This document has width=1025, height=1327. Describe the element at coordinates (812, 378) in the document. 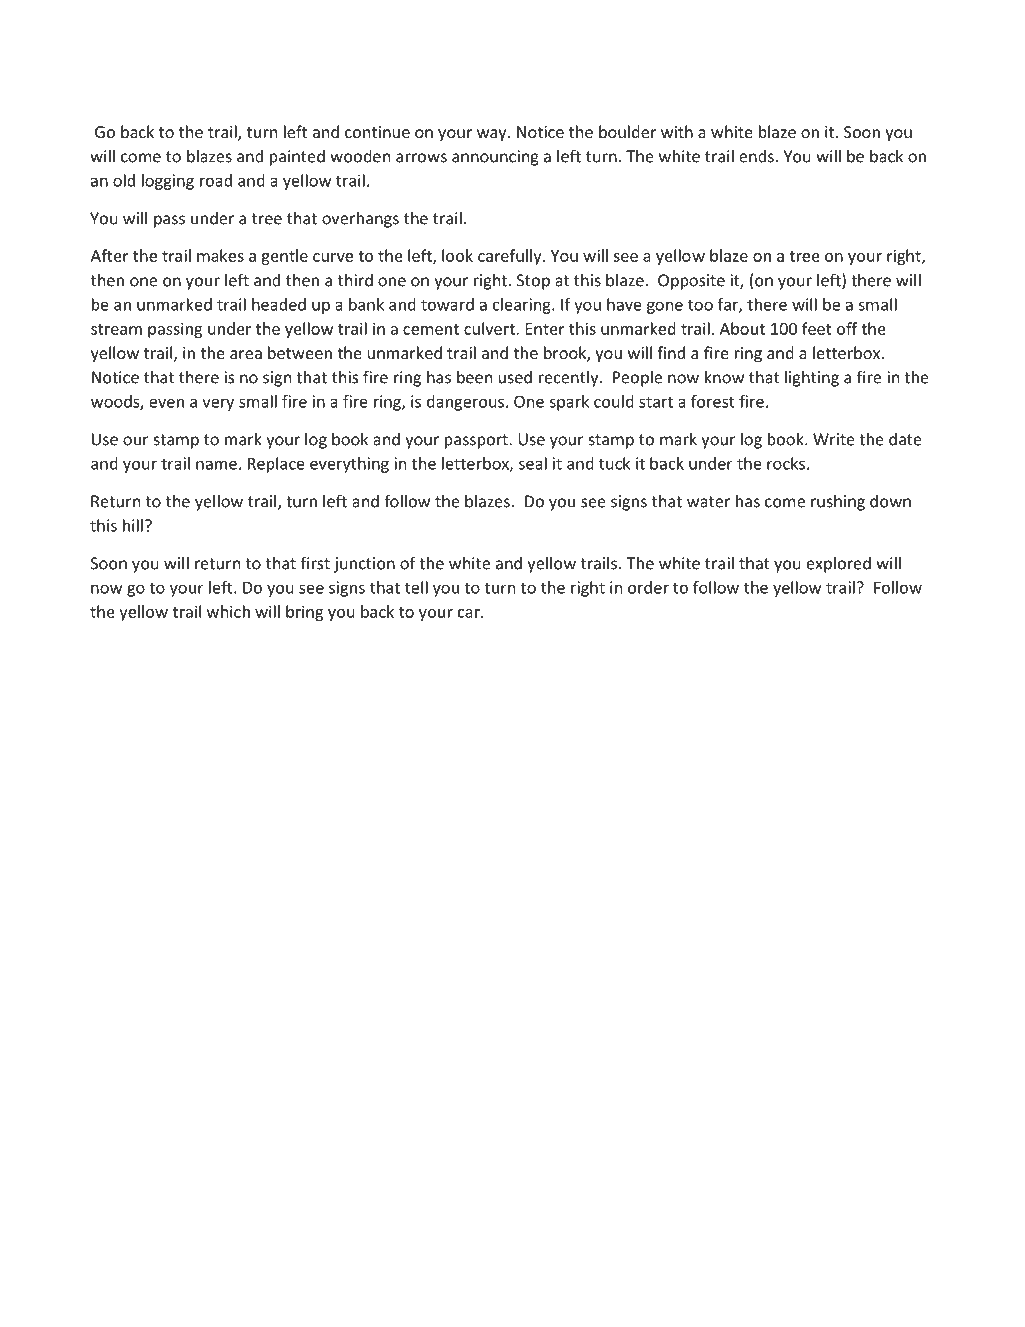

I see `lighting` at that location.
